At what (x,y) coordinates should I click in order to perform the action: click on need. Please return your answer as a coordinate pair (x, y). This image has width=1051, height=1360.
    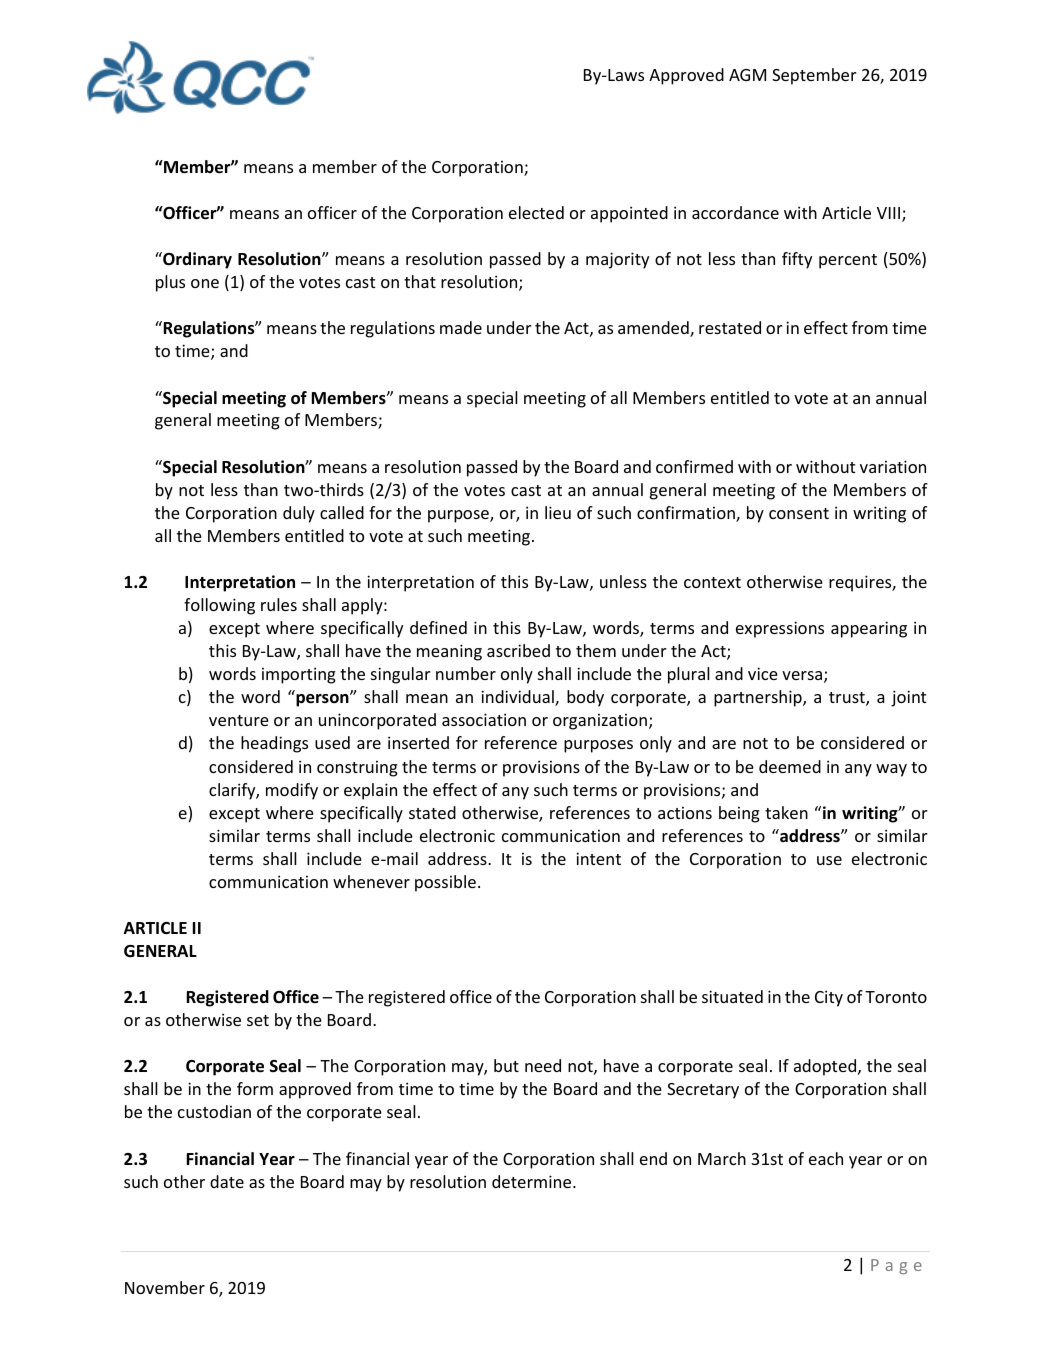
    Looking at the image, I should click on (543, 1065).
